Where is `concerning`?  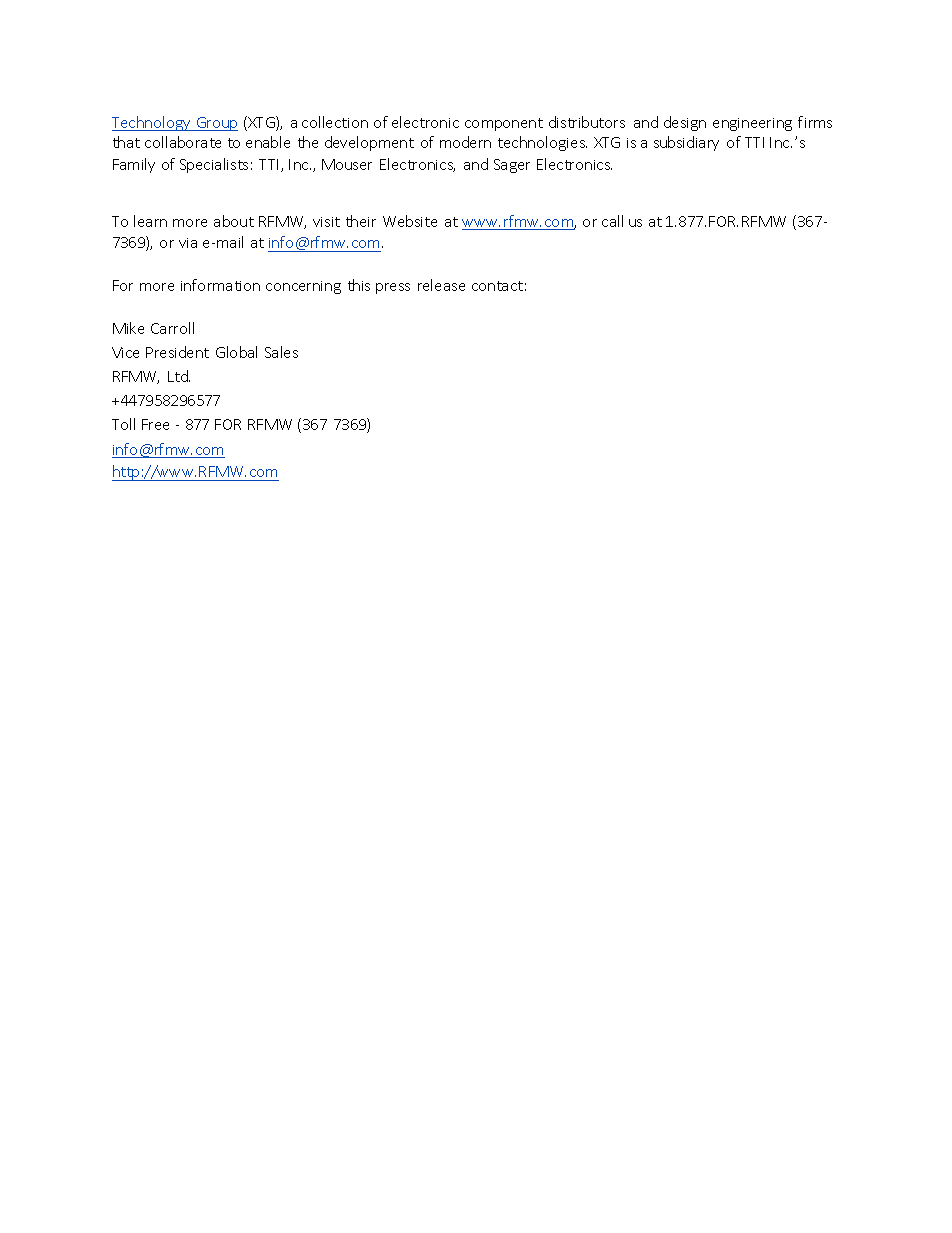 concerning is located at coordinates (303, 287).
